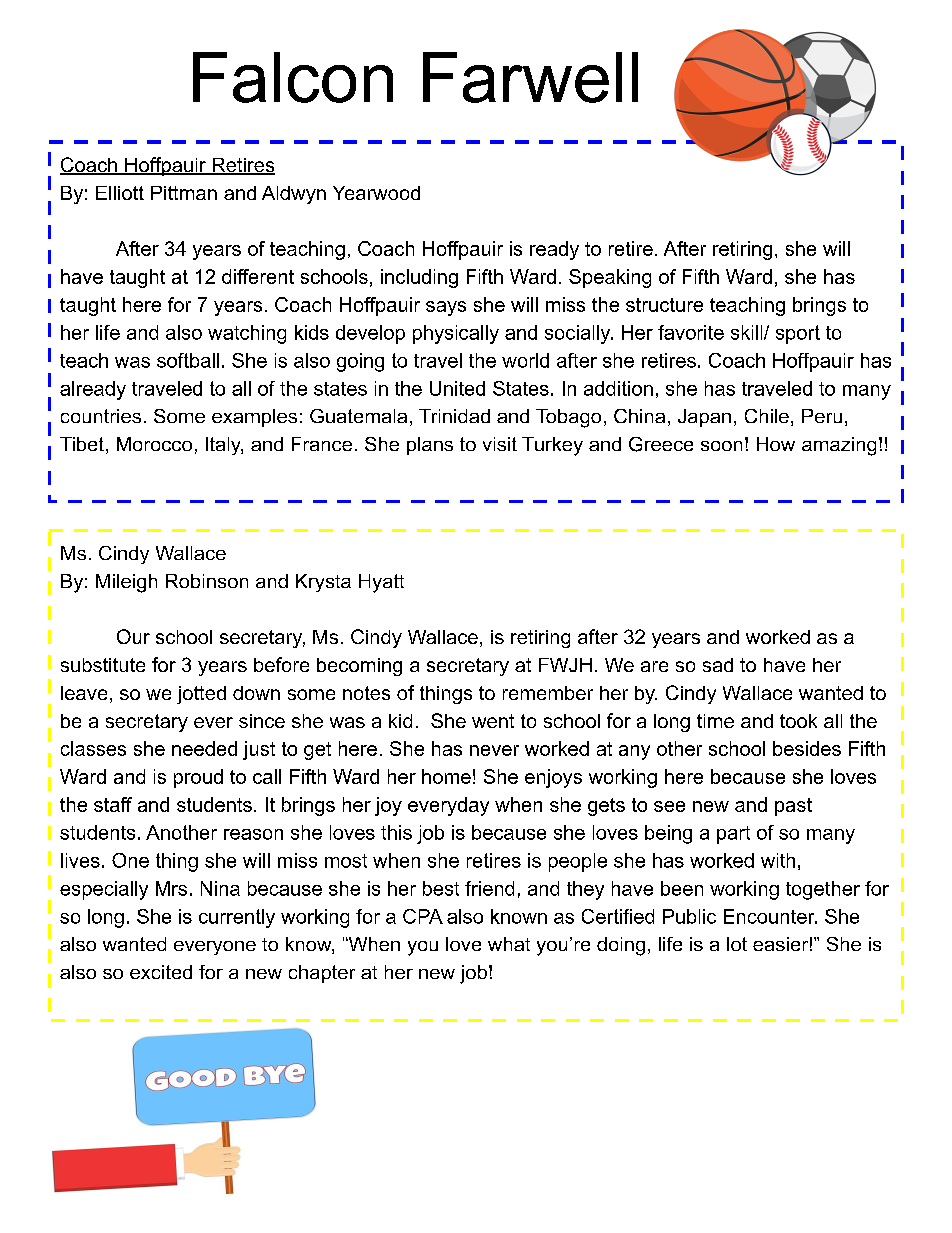 The image size is (952, 1233). Describe the element at coordinates (161, 972) in the image. I see `excited` at that location.
